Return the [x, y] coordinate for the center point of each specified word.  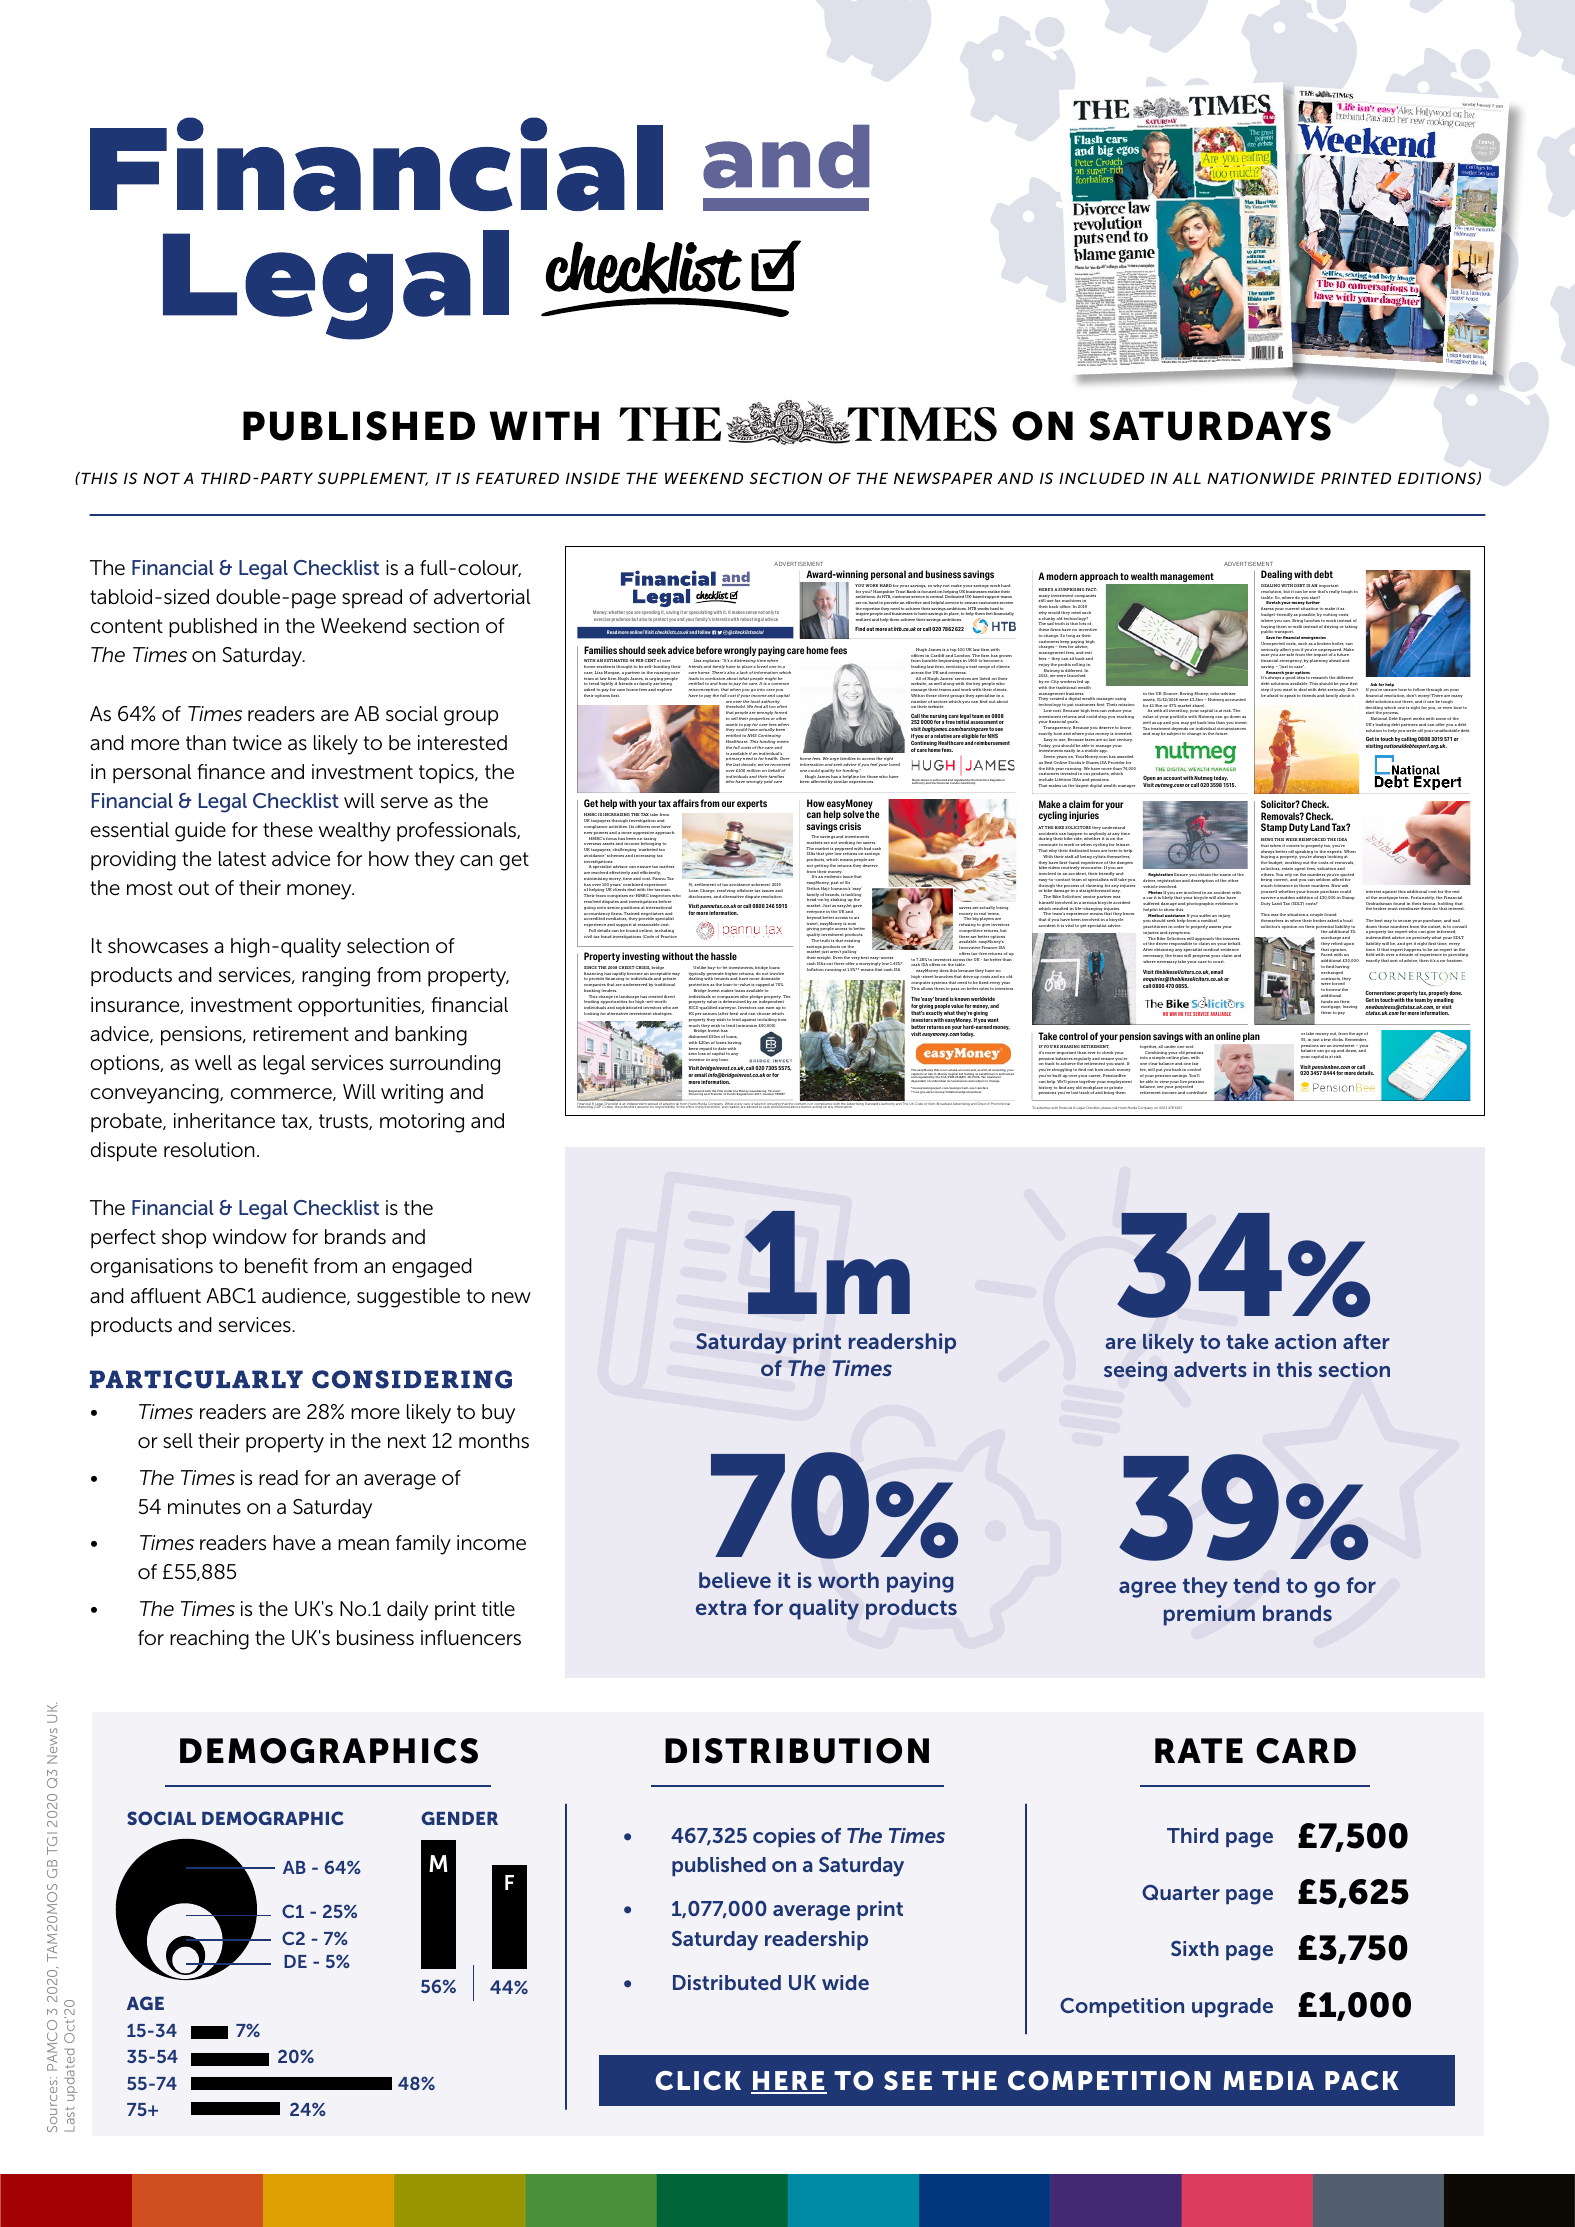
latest [242, 859]
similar [841, 781]
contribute [1196, 1092]
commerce [282, 1094]
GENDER [459, 1818]
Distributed [727, 1982]
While [729, 1105]
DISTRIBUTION [797, 1751]
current [1292, 608]
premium [1209, 1615]
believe [735, 1580]
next [407, 1441]
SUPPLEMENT [372, 479]
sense [751, 612]
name [1225, 875]
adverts [1210, 1369]
